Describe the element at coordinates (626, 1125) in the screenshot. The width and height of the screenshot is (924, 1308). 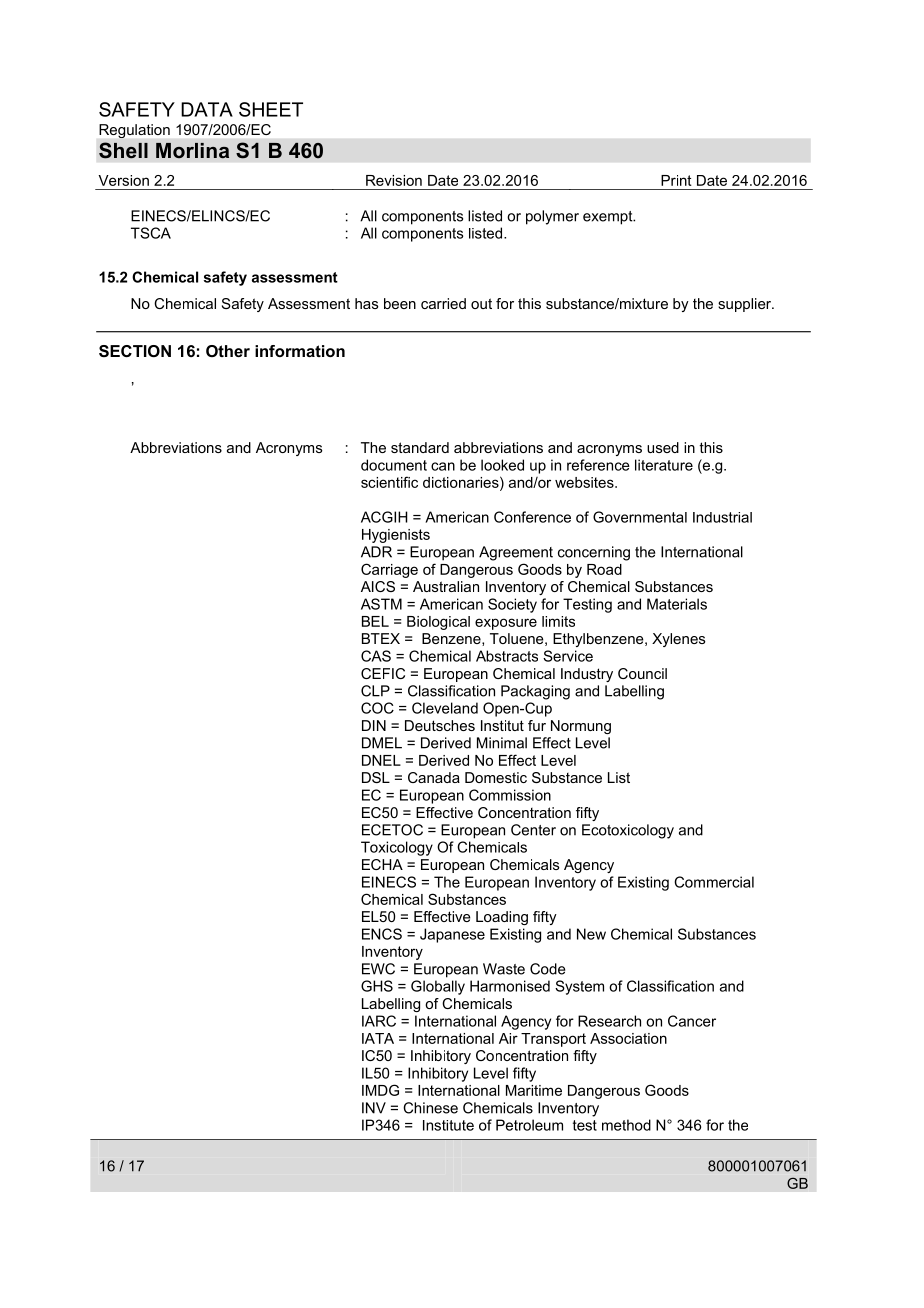
I see `method` at that location.
